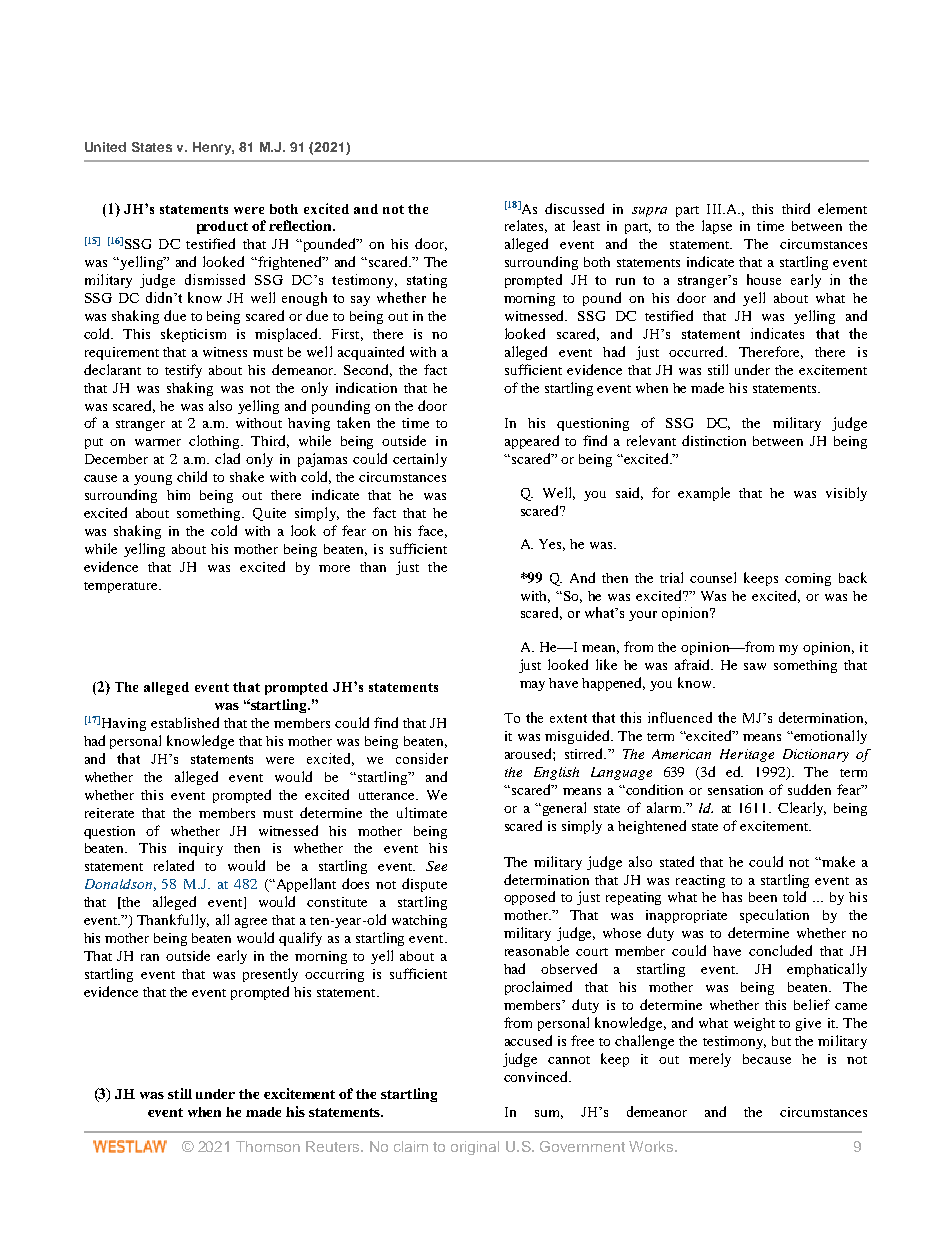 The height and width of the screenshot is (1233, 952). What do you see at coordinates (532, 442) in the screenshot?
I see `appeared` at bounding box center [532, 442].
